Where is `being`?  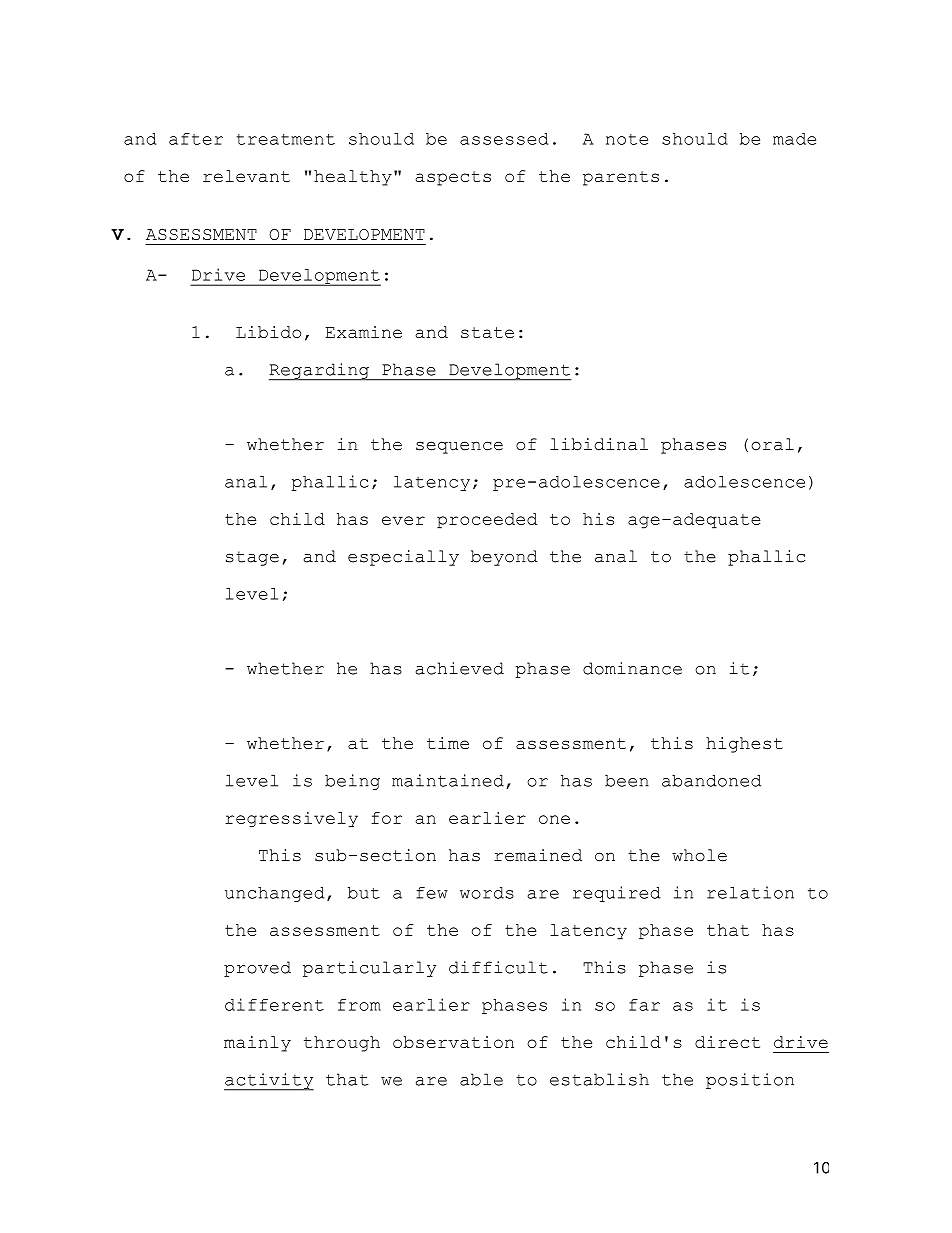 being is located at coordinates (352, 782).
